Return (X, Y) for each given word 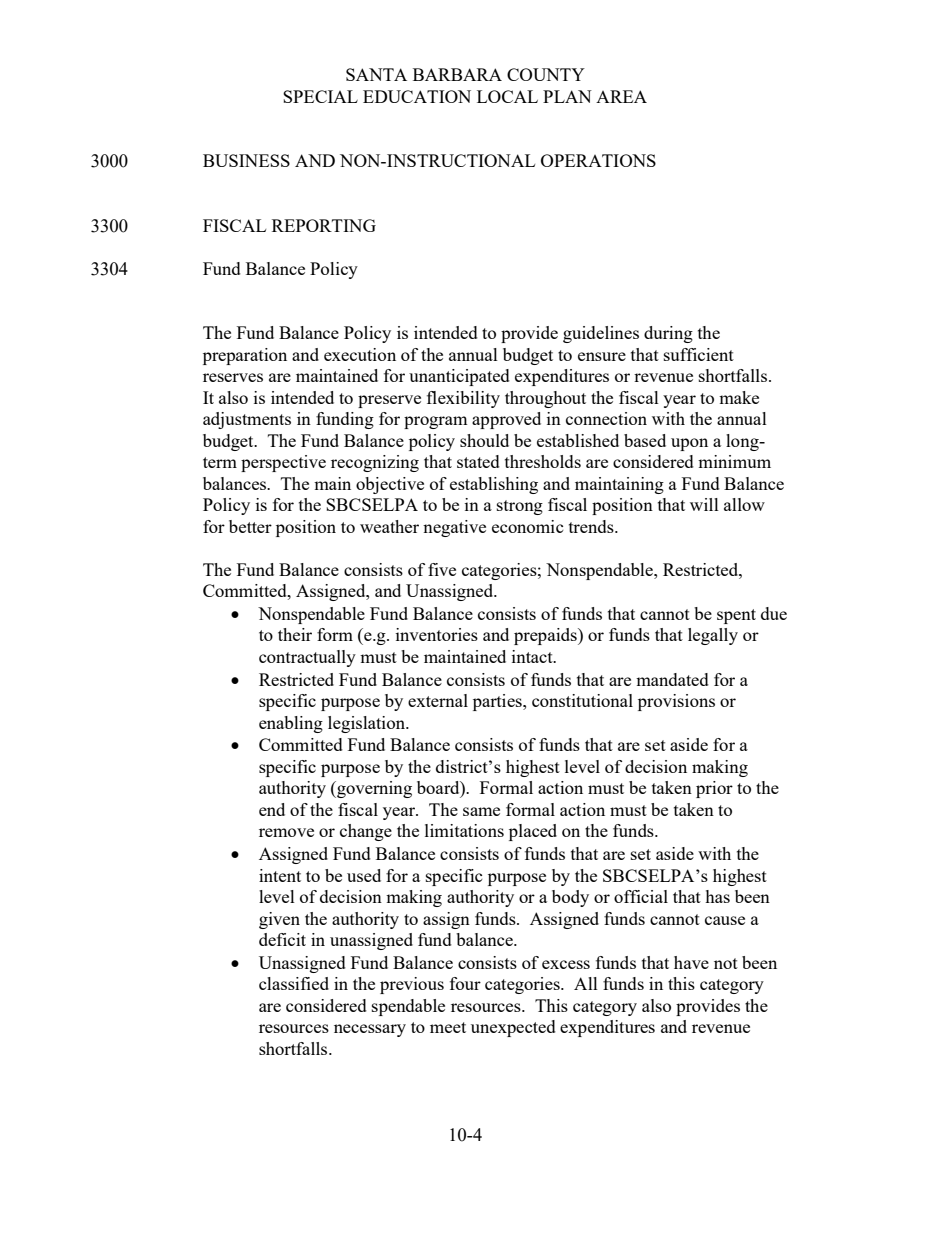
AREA (621, 96)
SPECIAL (320, 96)
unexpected (513, 1028)
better (250, 526)
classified (294, 983)
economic (527, 526)
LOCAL (507, 96)
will (704, 504)
